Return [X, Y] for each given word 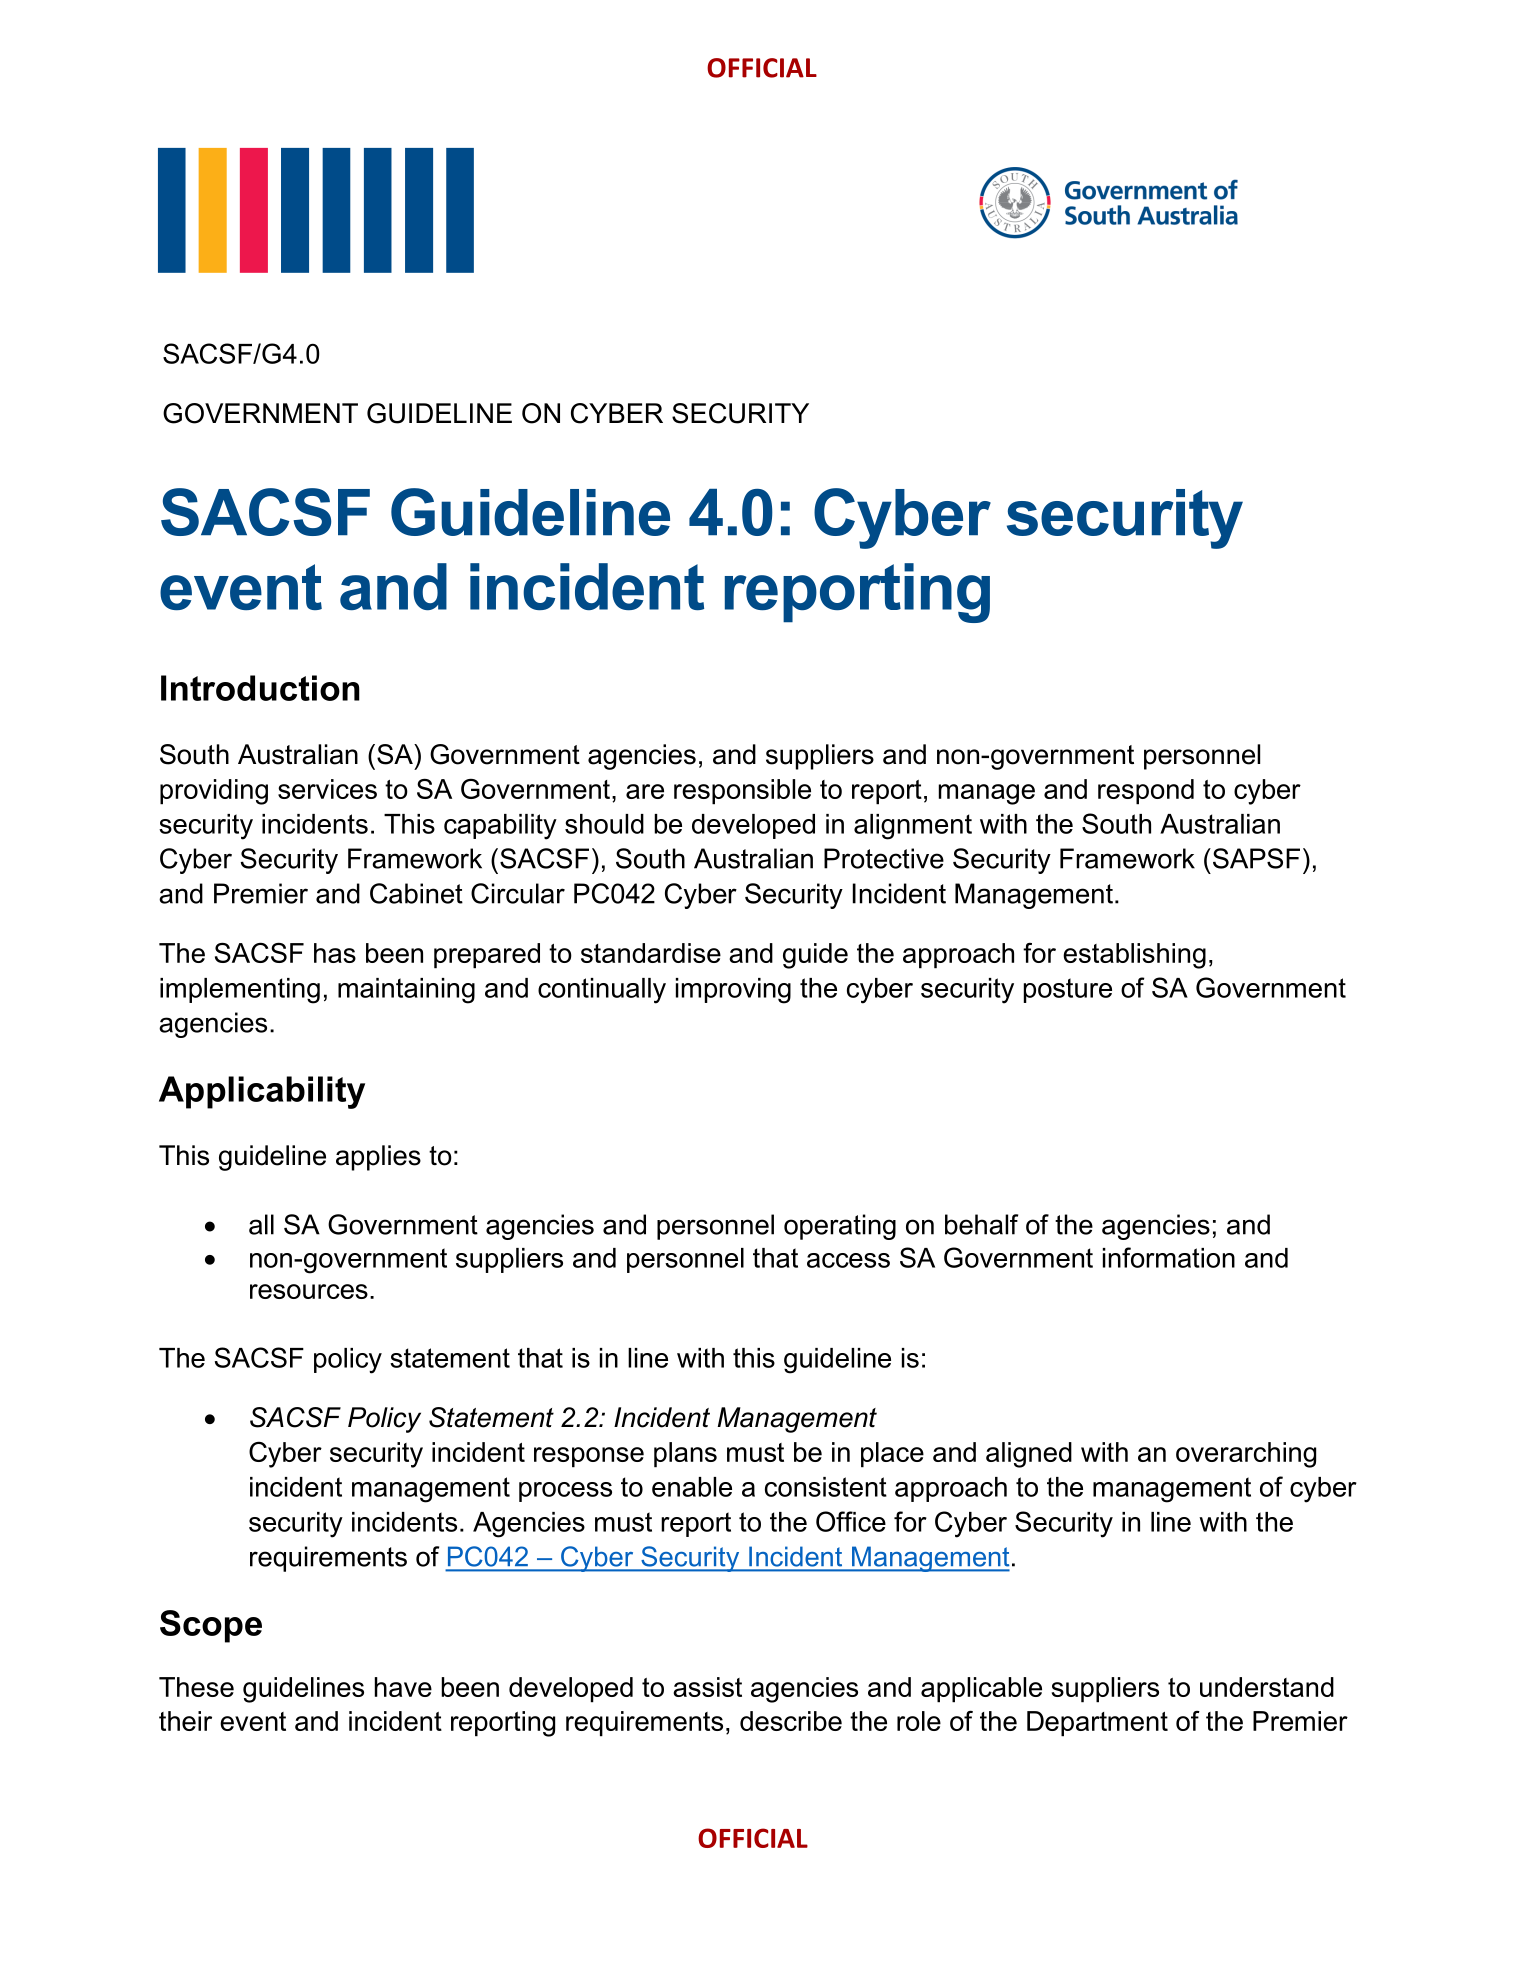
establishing [1134, 956]
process [565, 1492]
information [1169, 1257]
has [335, 953]
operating [840, 1227]
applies [378, 1158]
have [403, 1687]
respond [1146, 792]
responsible [742, 792]
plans [685, 1455]
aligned [1029, 1455]
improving [733, 991]
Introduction [260, 688]
